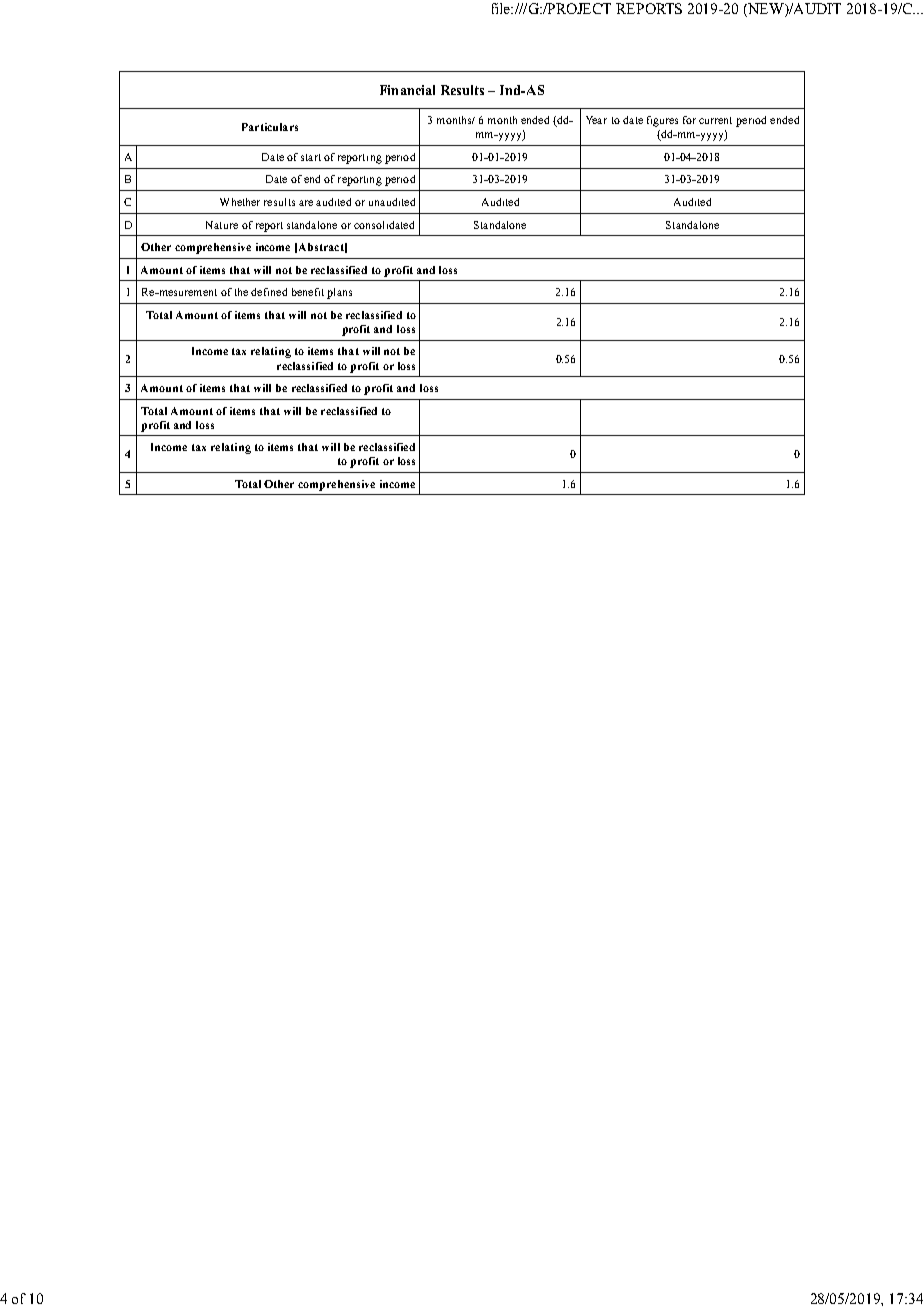 The image size is (924, 1308). I want to click on start, so click(311, 157).
